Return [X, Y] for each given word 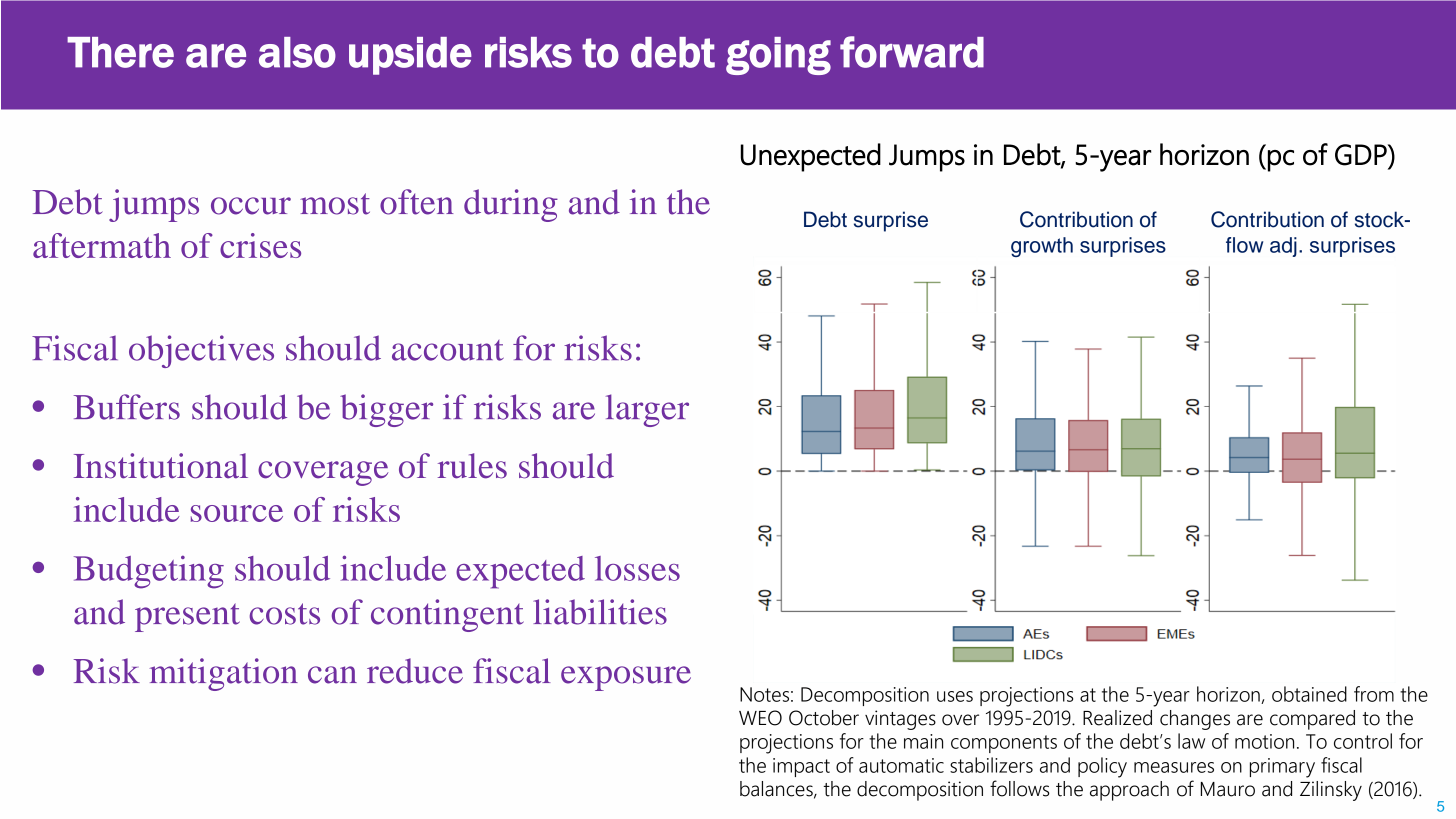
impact [801, 767]
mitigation [223, 674]
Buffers [127, 407]
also [297, 52]
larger [647, 410]
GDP [1362, 155]
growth [1042, 247]
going [778, 56]
